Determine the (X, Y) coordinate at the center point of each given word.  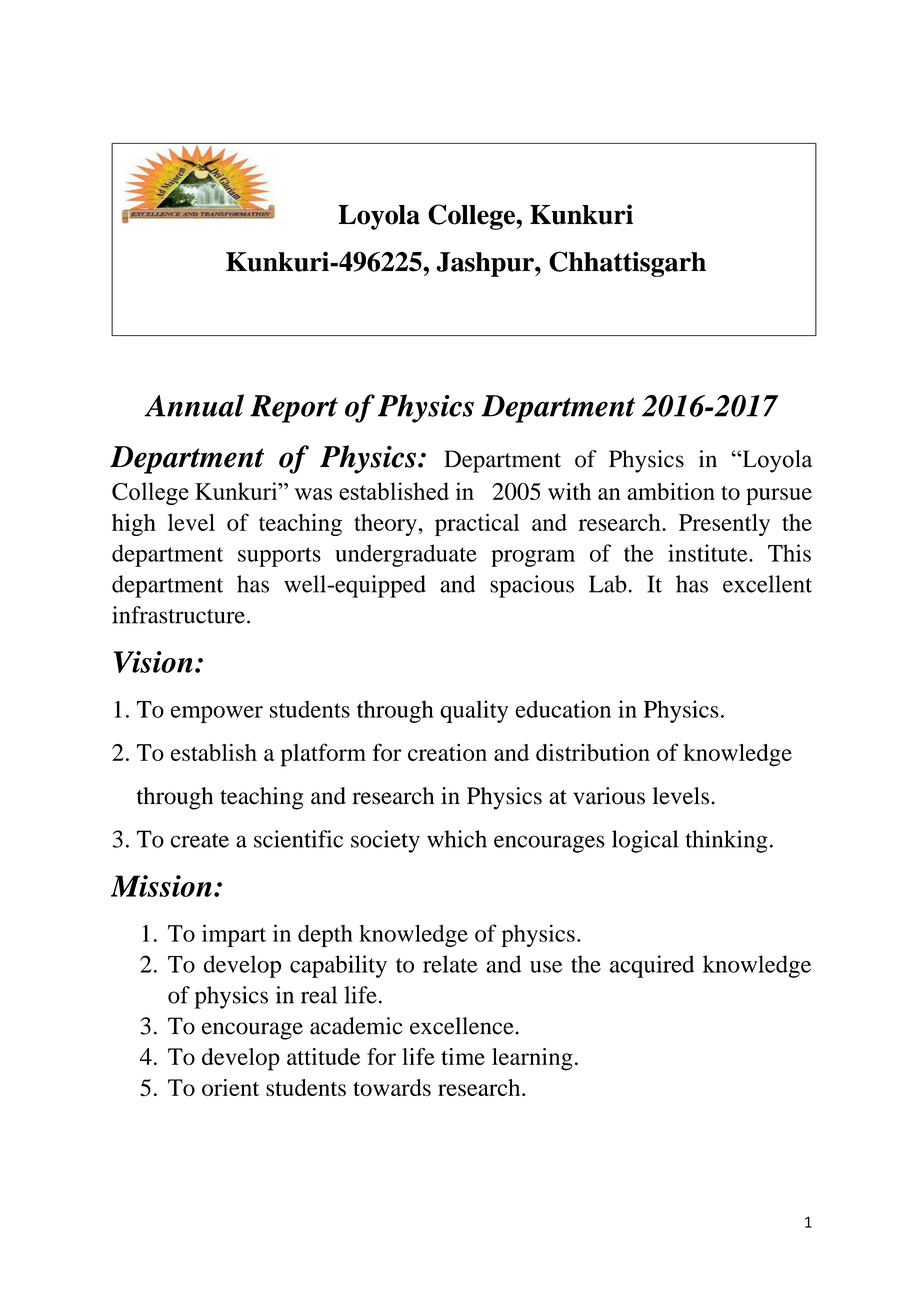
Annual (194, 405)
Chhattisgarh (627, 264)
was (313, 494)
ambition (671, 491)
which (457, 839)
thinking (727, 841)
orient (230, 1087)
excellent (767, 584)
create (200, 840)
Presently (724, 524)
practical (477, 524)
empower (217, 714)
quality (474, 711)
